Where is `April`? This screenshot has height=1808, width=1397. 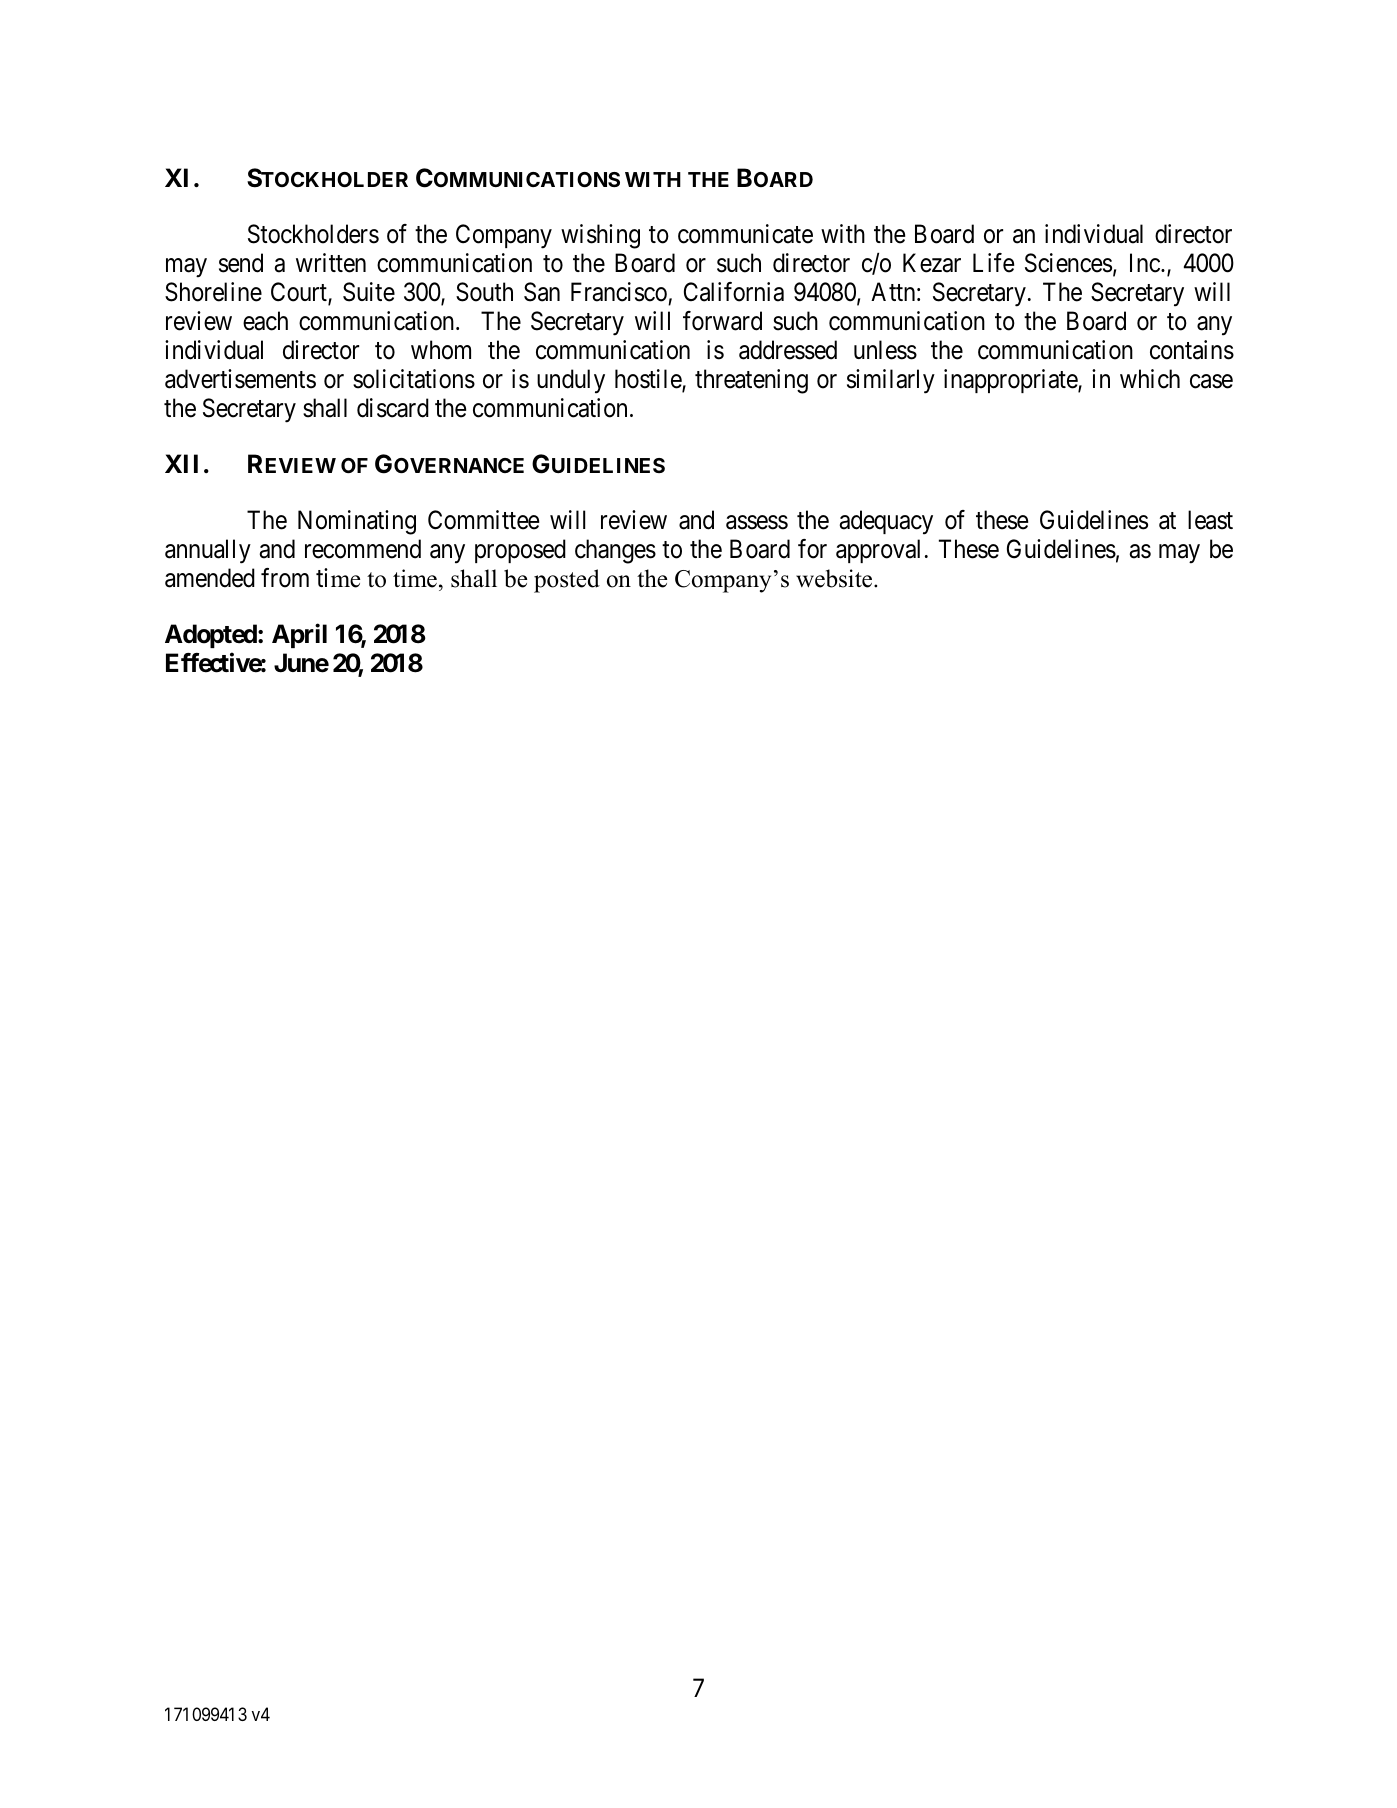 April is located at coordinates (299, 636).
